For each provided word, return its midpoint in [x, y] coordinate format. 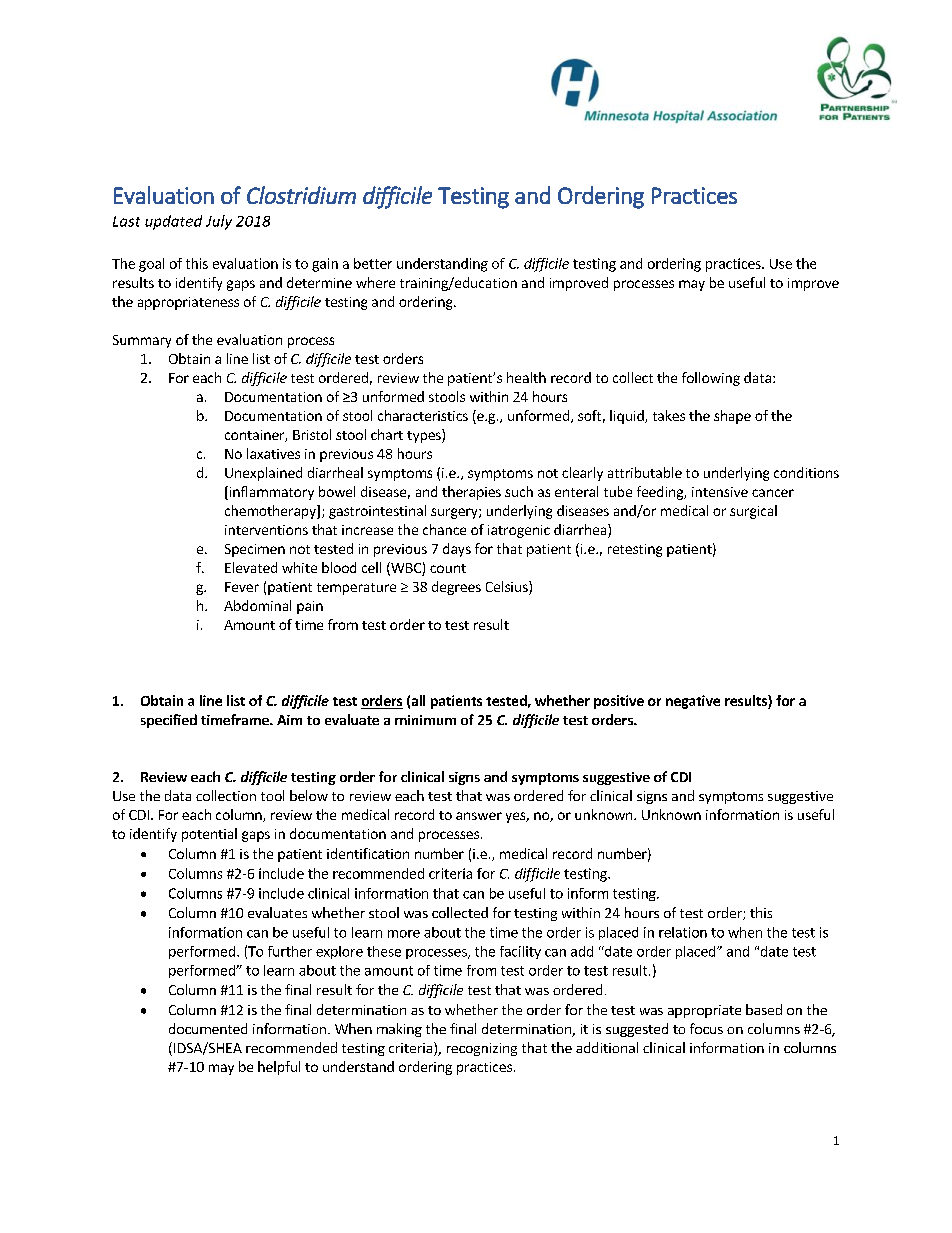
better [373, 263]
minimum [425, 720]
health [526, 377]
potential [209, 835]
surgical [753, 512]
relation [683, 932]
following [711, 379]
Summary [142, 341]
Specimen [255, 550]
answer [479, 816]
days [457, 550]
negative [693, 702]
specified [169, 721]
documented [208, 1028]
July [219, 222]
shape [732, 417]
